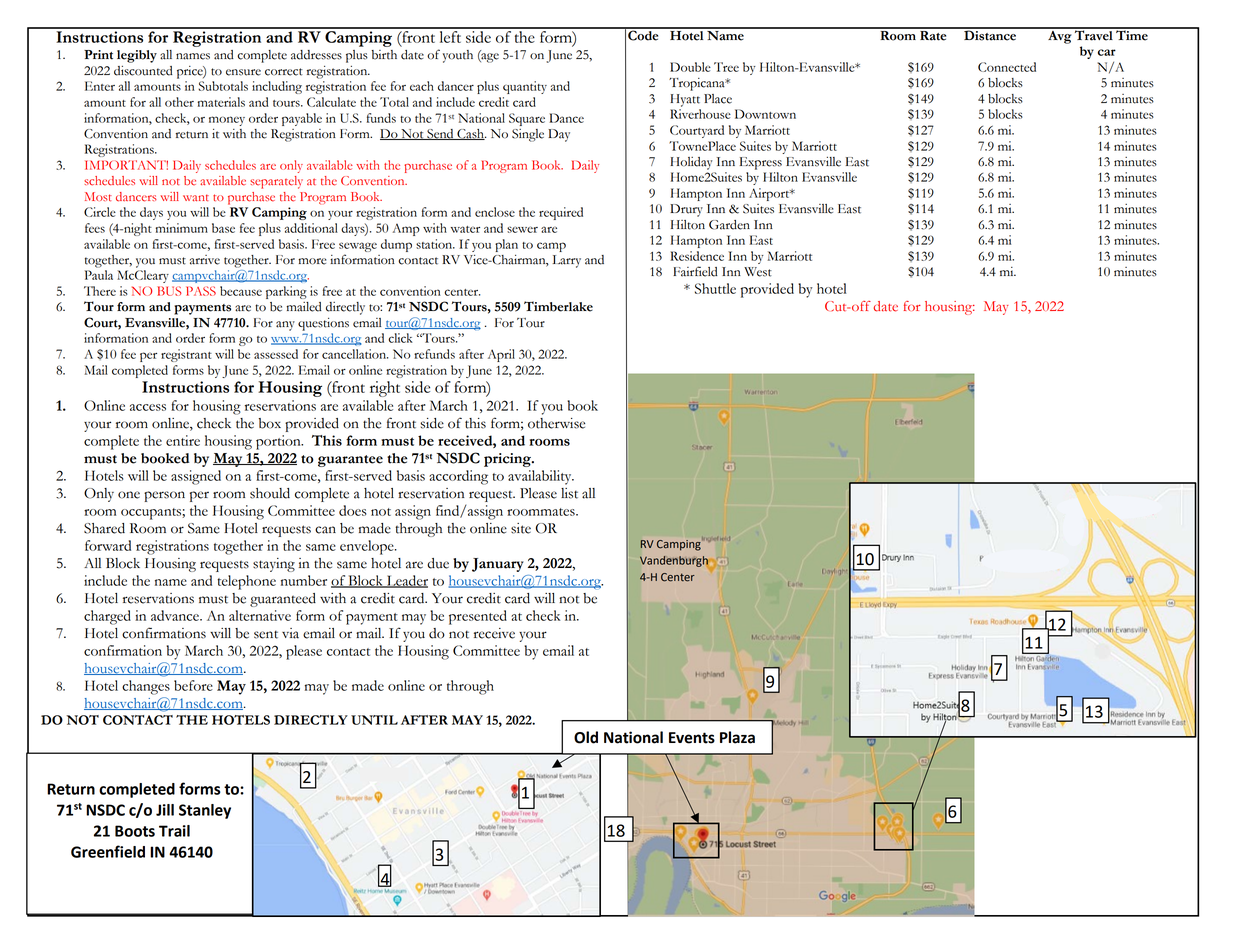 This screenshot has width=1233, height=952. Describe the element at coordinates (205, 811) in the screenshot. I see `Stanley` at that location.
